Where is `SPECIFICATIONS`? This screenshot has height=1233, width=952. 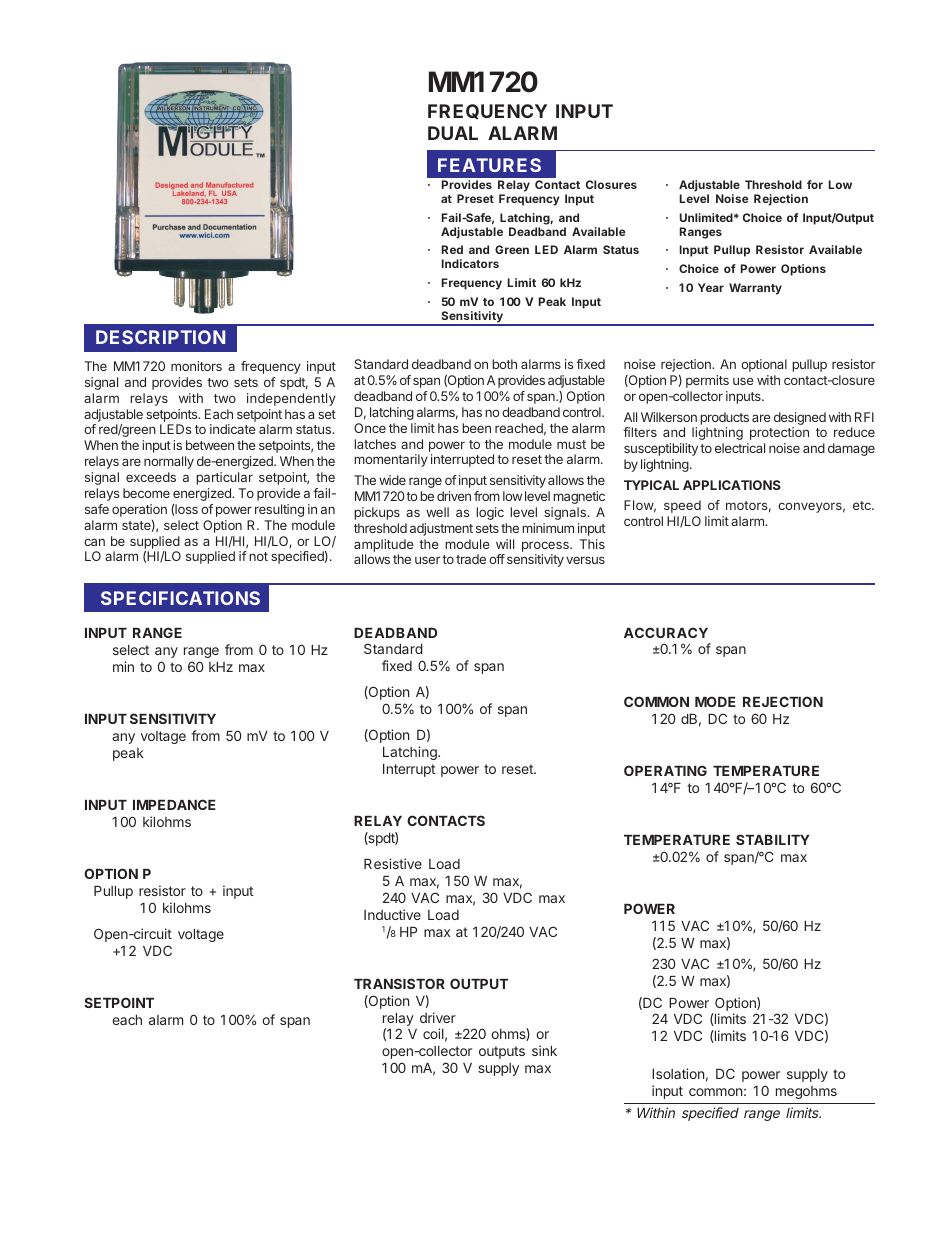 SPECIFICATIONS is located at coordinates (180, 598).
